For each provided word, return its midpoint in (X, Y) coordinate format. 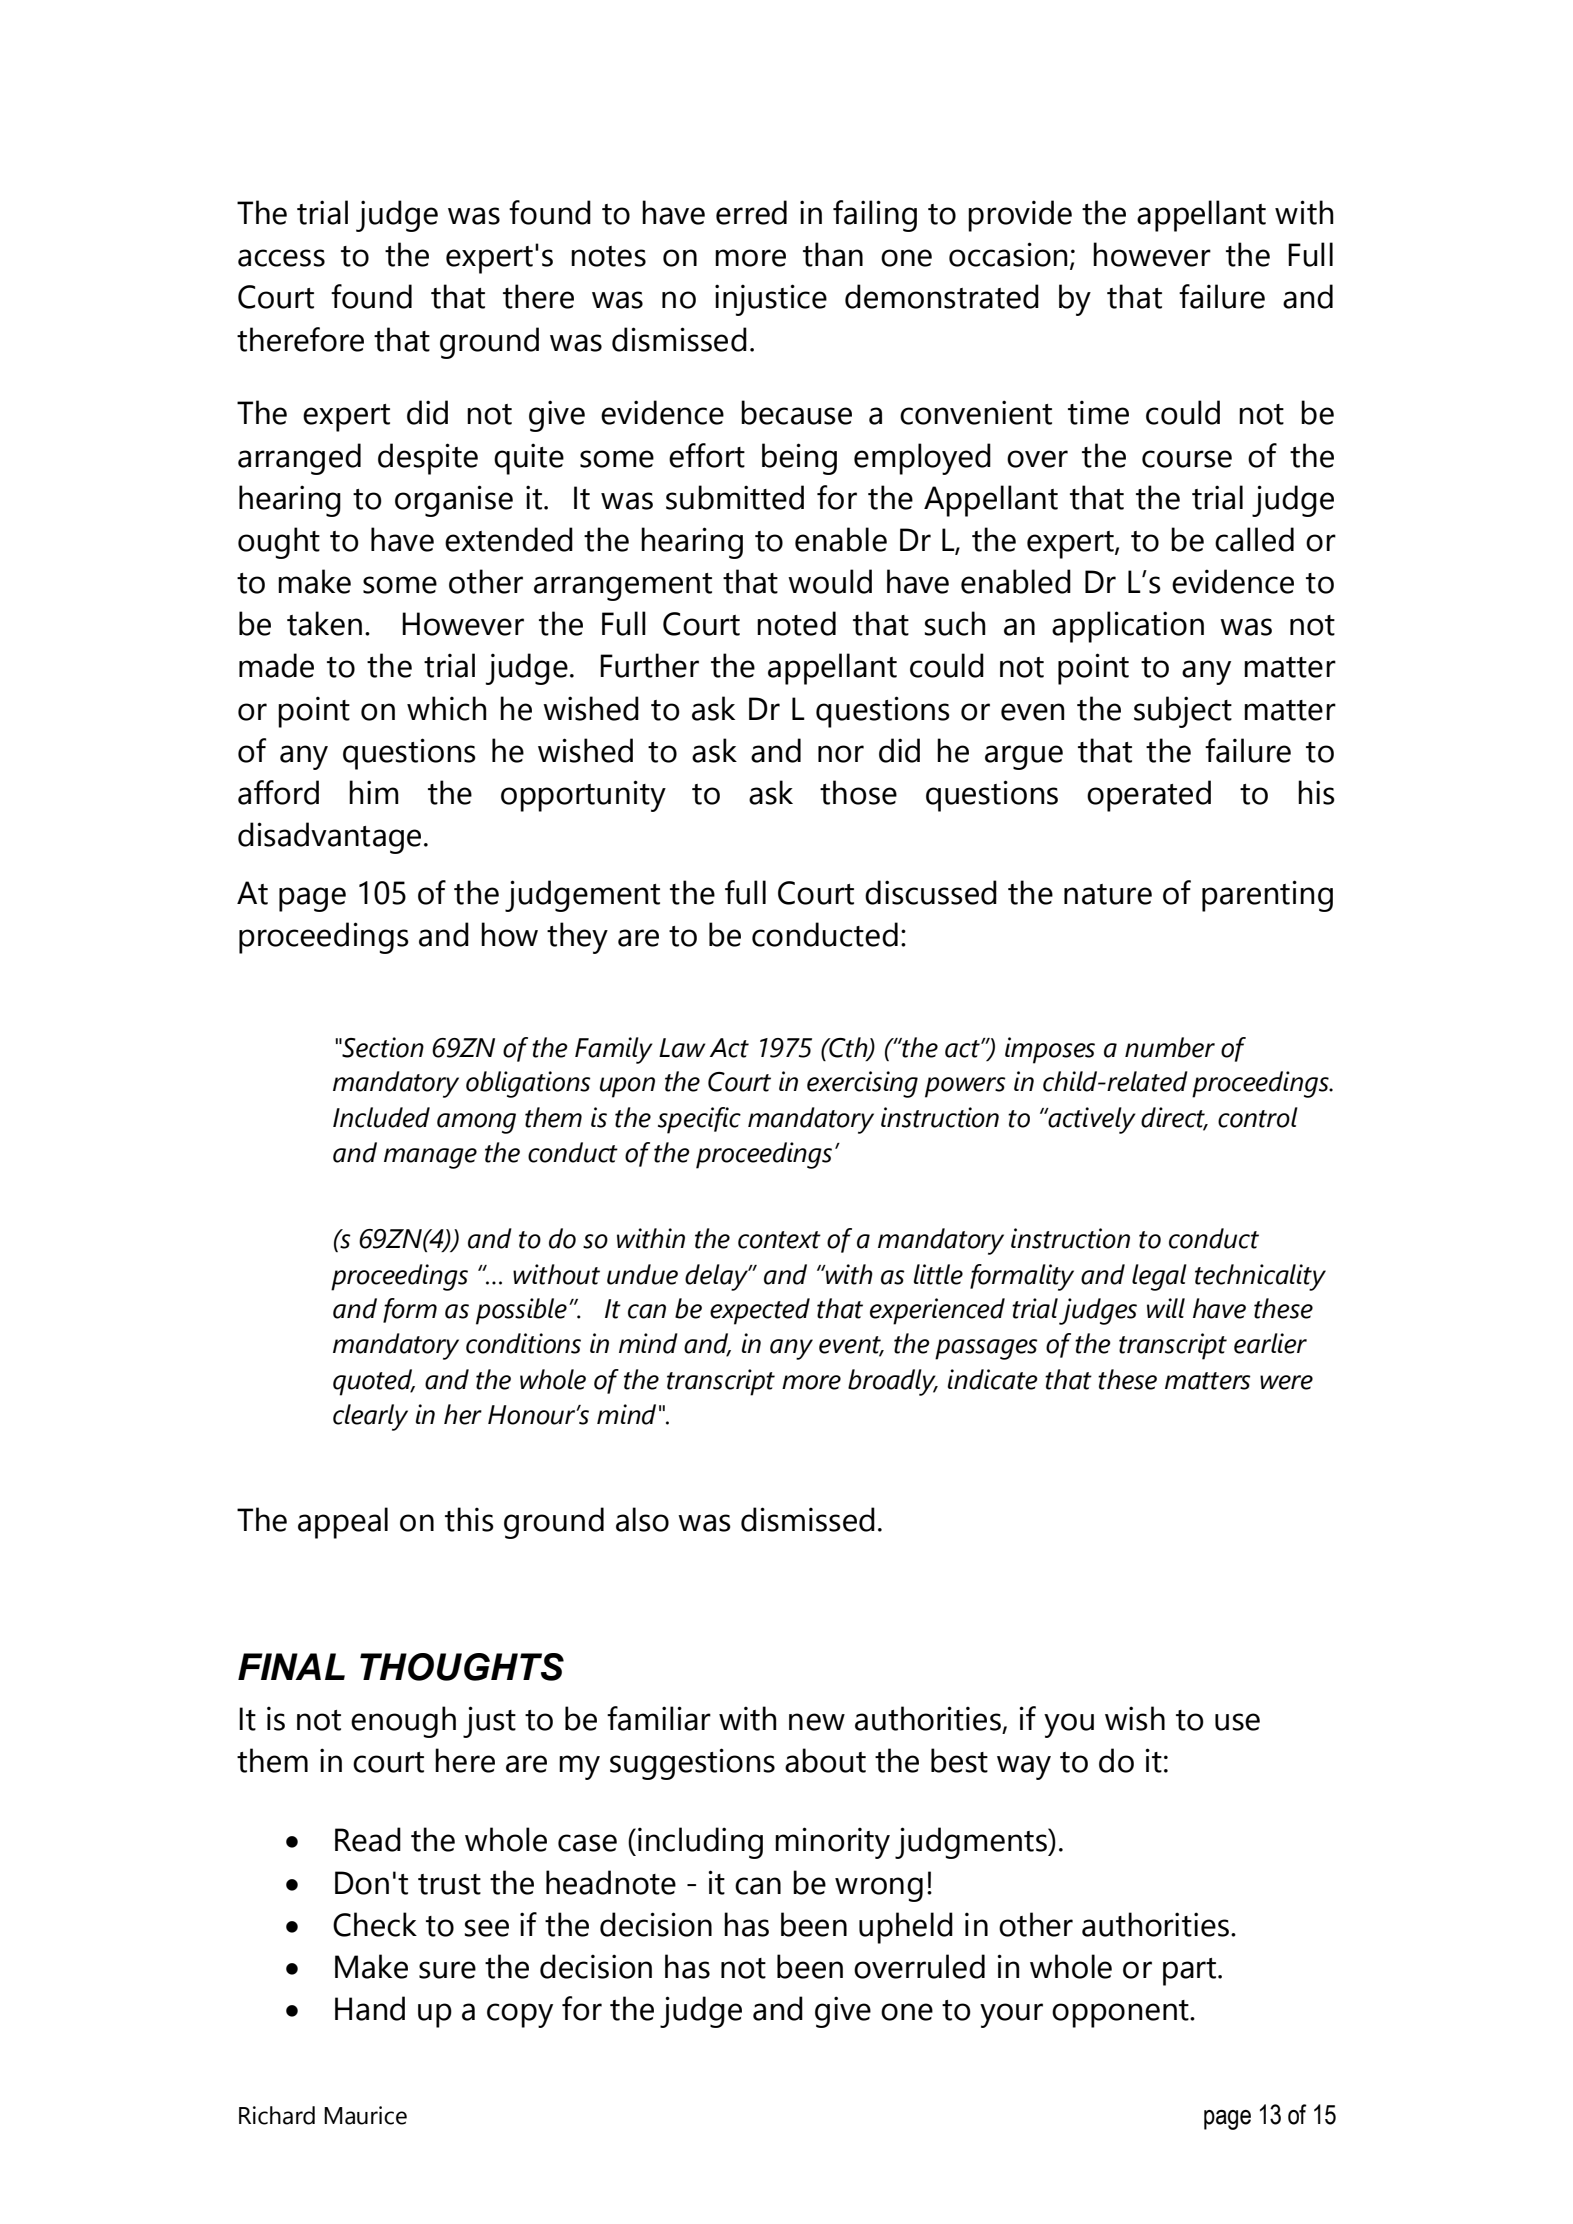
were (1286, 1382)
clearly (370, 1417)
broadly (893, 1382)
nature (1108, 894)
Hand (370, 2008)
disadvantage (329, 838)
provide (1020, 216)
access (281, 258)
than (833, 254)
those (858, 792)
